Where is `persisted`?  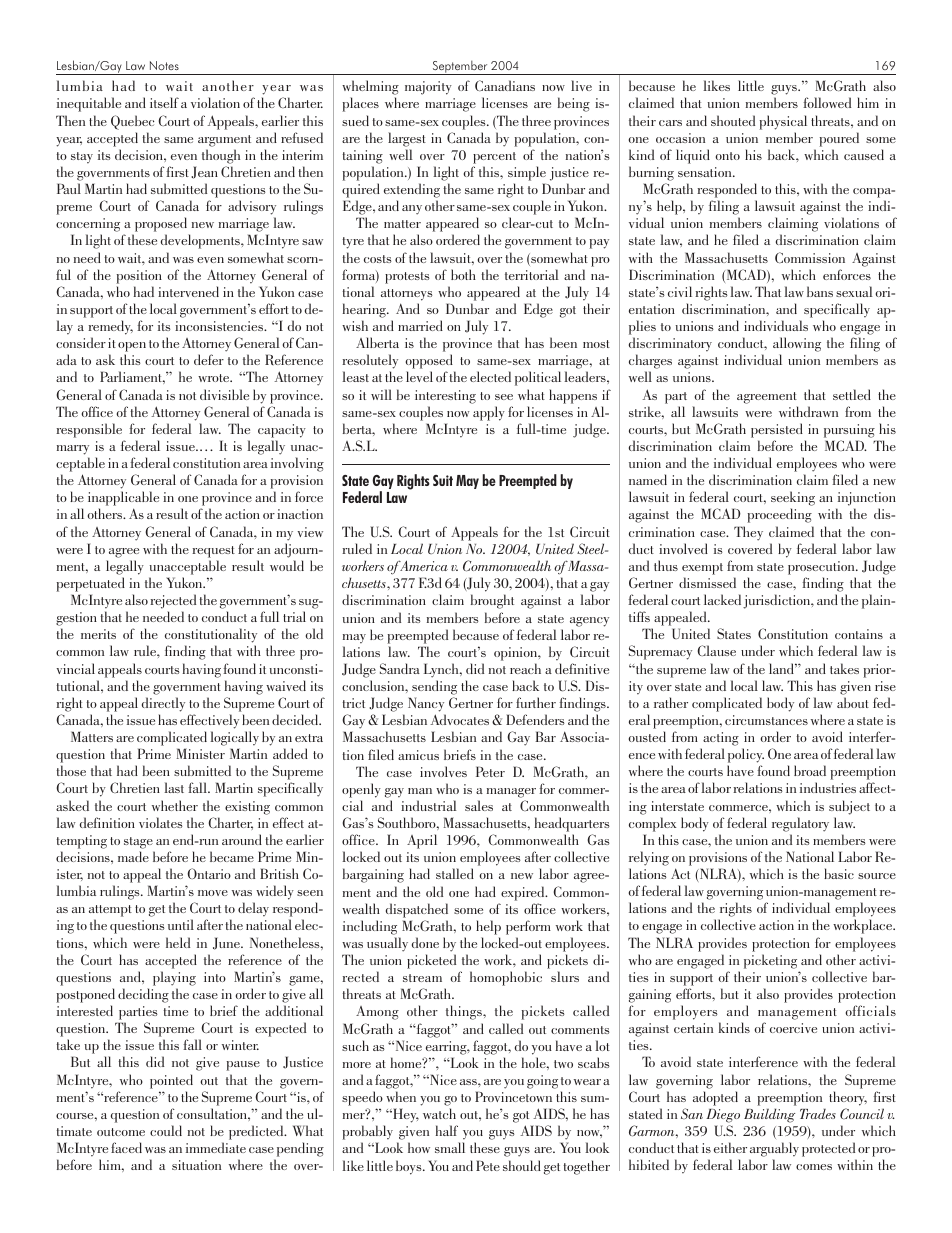 persisted is located at coordinates (777, 430).
